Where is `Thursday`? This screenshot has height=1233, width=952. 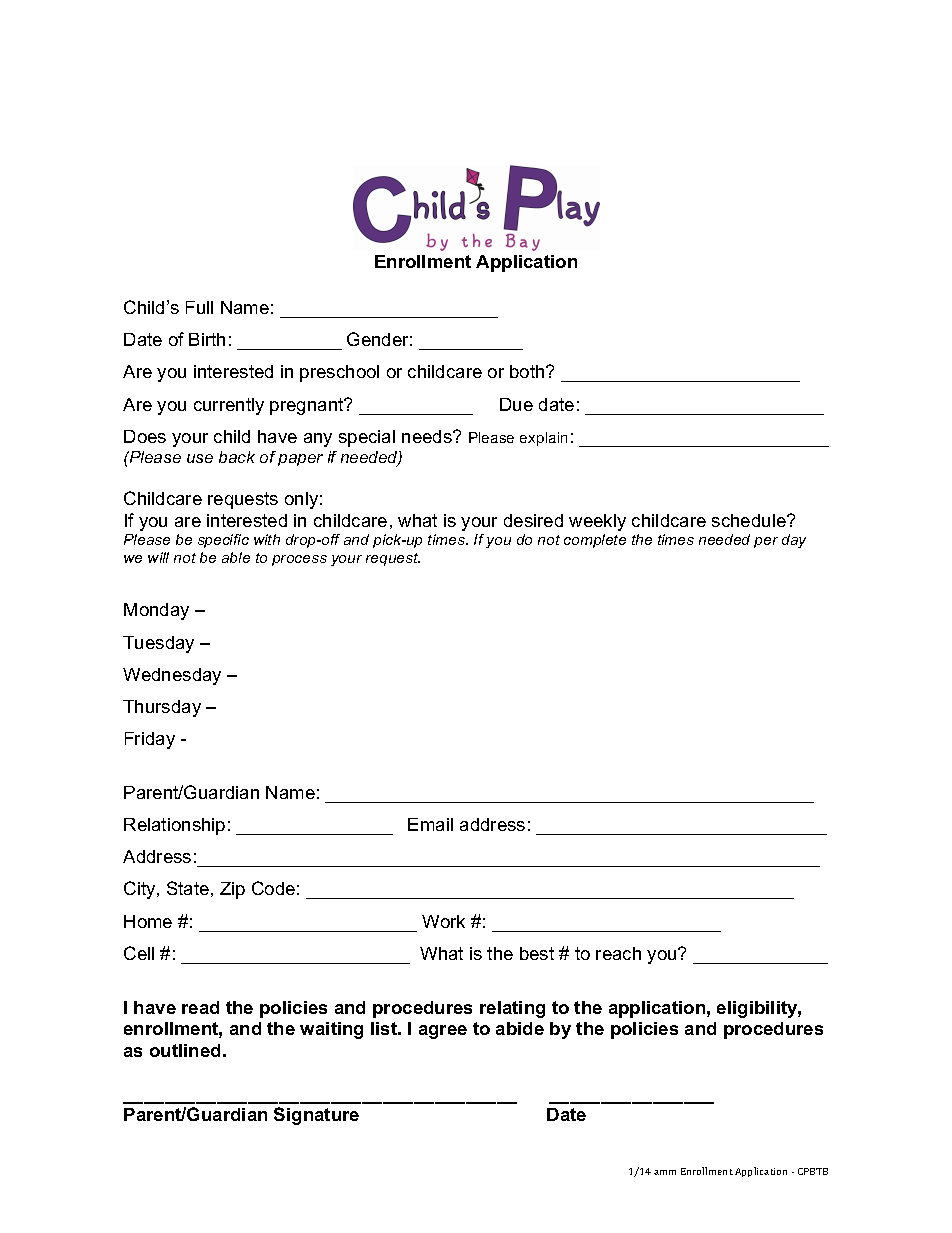 Thursday is located at coordinates (162, 708).
